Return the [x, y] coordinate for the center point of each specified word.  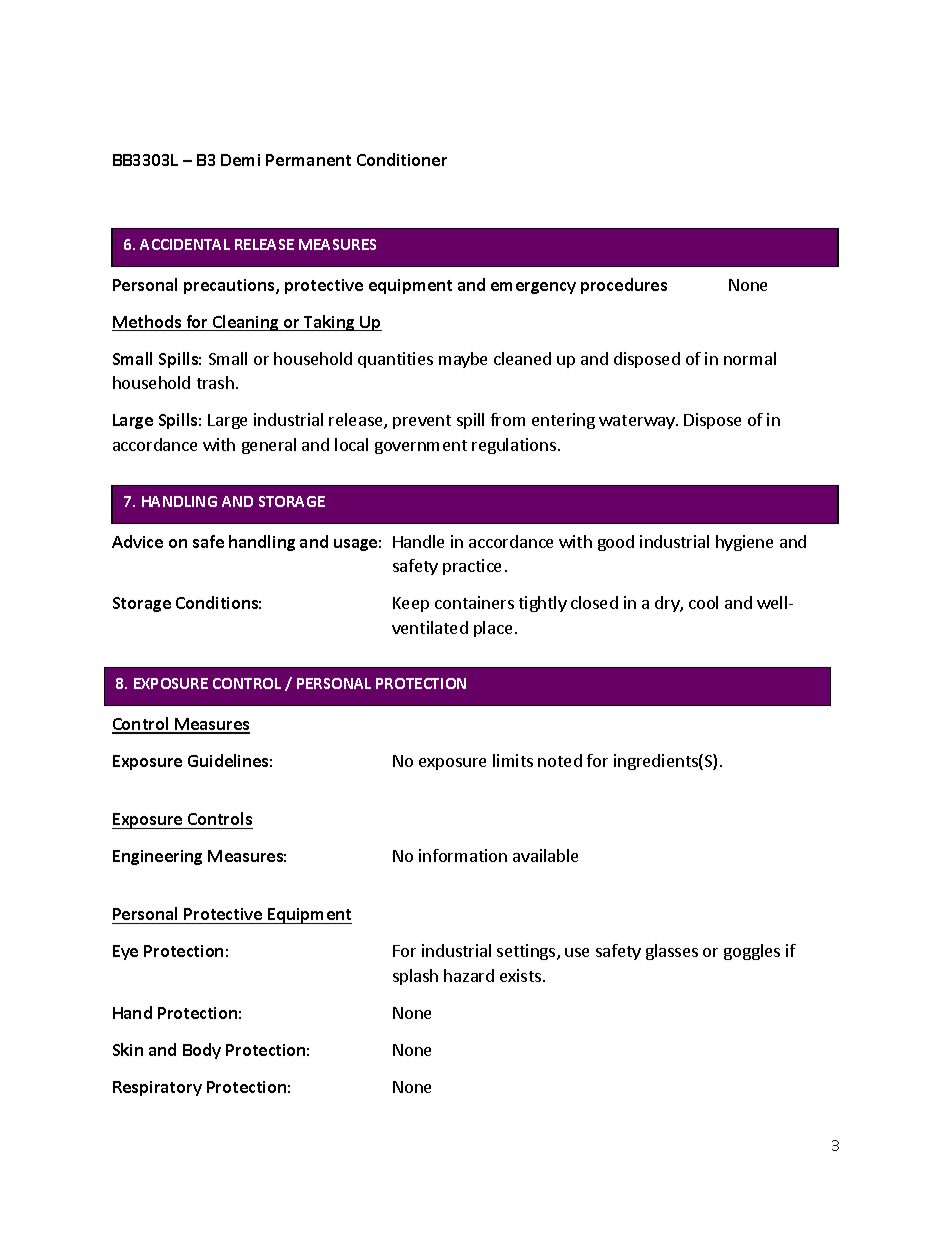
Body [202, 1051]
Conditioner [402, 159]
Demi [240, 160]
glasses [672, 952]
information [463, 855]
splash [415, 977]
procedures [624, 286]
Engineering [157, 857]
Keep [411, 604]
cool [703, 602]
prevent [422, 422]
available [545, 855]
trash [215, 382]
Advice [137, 541]
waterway [638, 422]
